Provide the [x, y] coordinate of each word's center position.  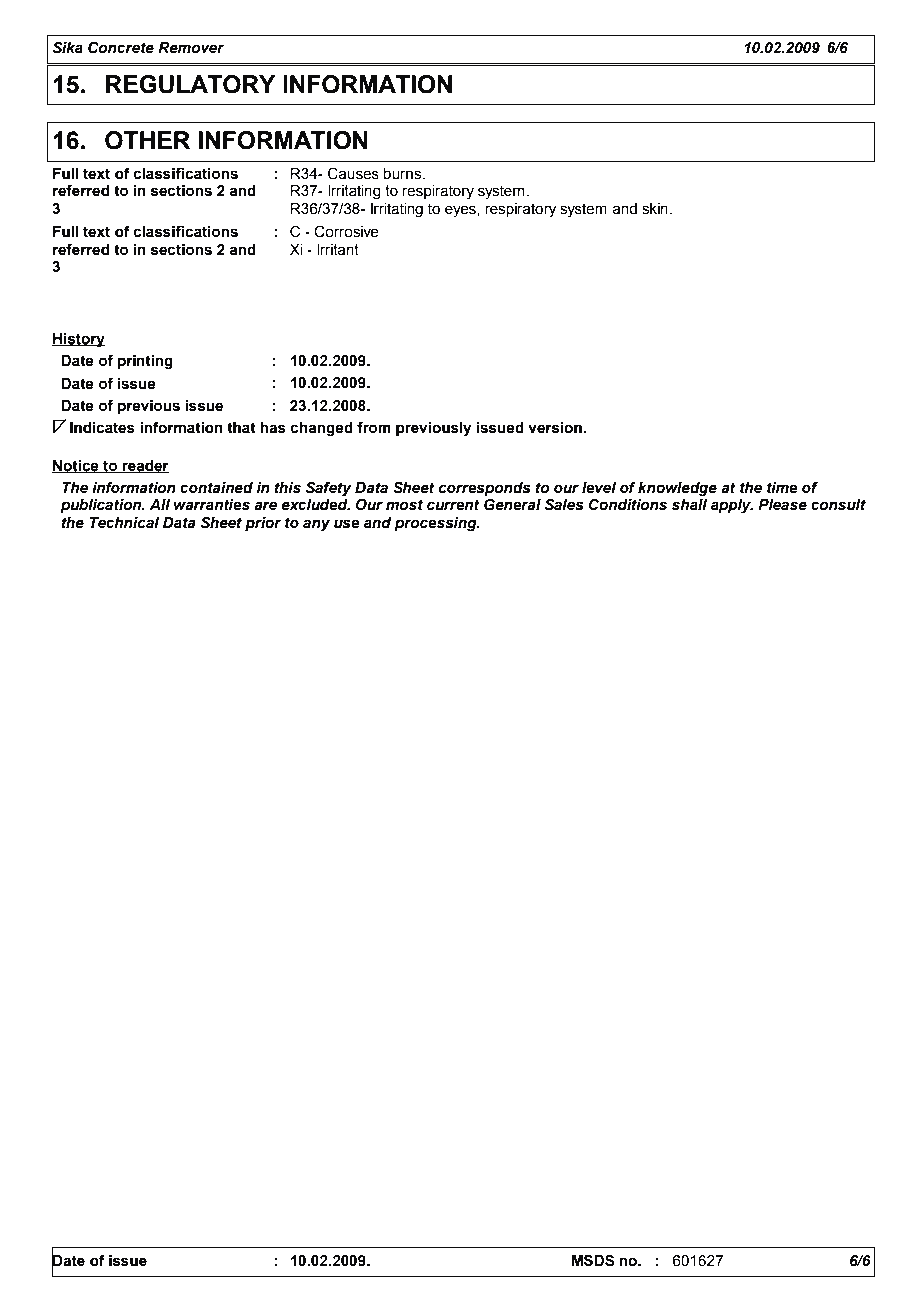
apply [732, 506]
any [316, 525]
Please [782, 505]
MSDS [593, 1260]
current [453, 505]
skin [655, 209]
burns [404, 174]
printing [145, 362]
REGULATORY [191, 84]
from [374, 427]
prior [263, 524]
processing [436, 524]
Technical [124, 523]
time [782, 488]
